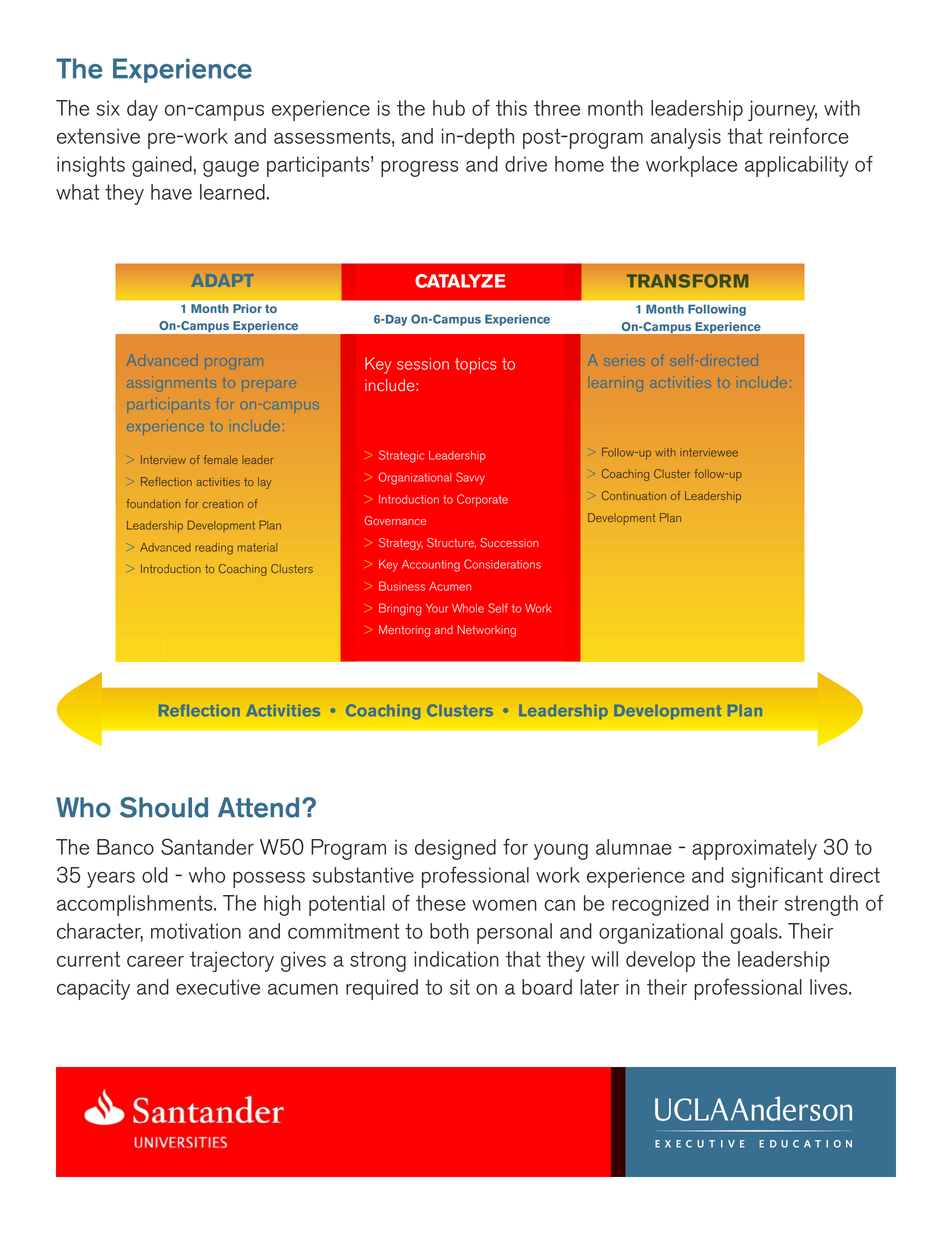  What do you see at coordinates (214, 549) in the document?
I see `reading` at bounding box center [214, 549].
